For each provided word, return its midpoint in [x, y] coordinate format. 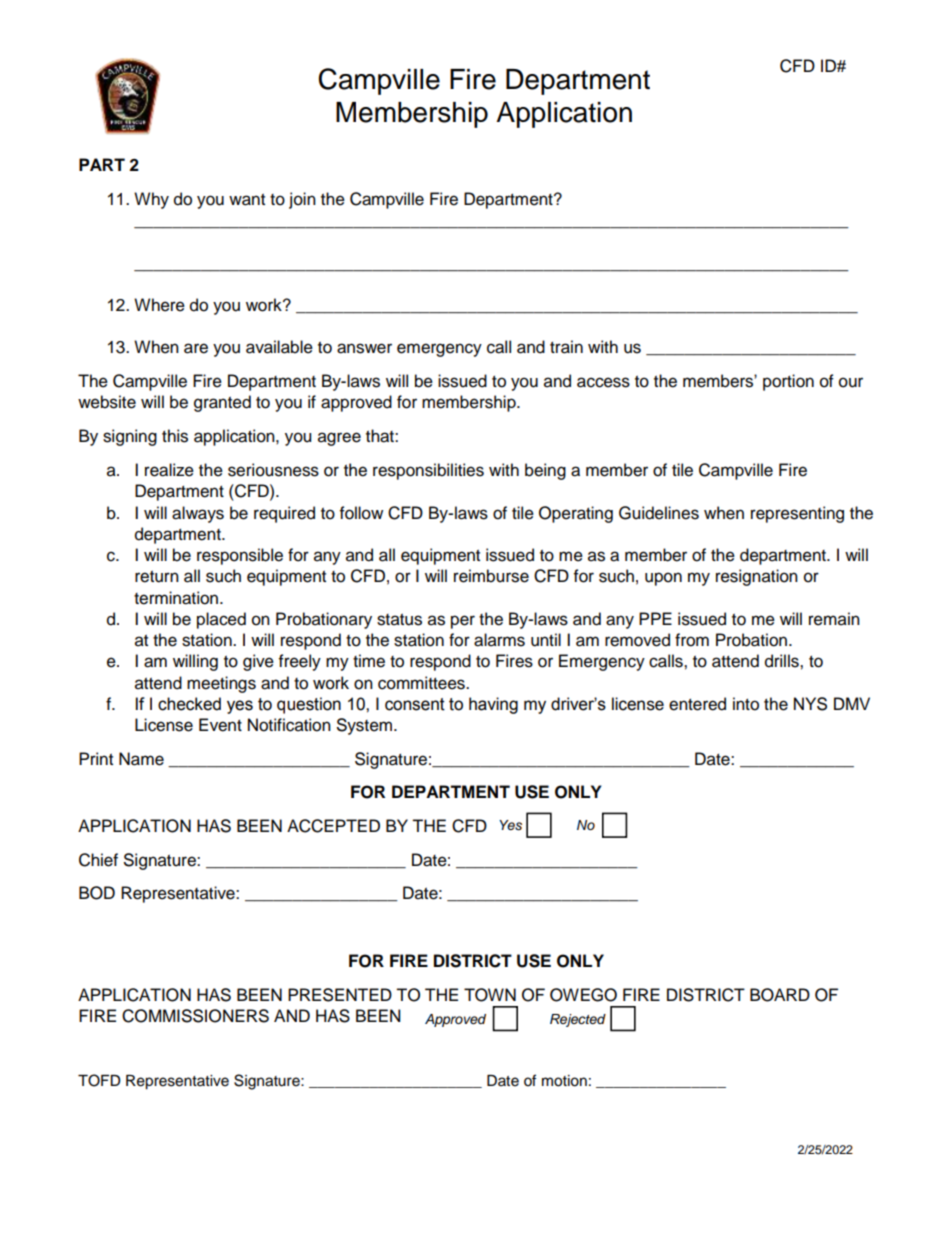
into [746, 704]
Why [151, 200]
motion [564, 1081]
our [851, 382]
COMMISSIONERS [195, 1016]
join [302, 200]
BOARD [780, 995]
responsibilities [428, 471]
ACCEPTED [333, 826]
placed [221, 620]
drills [783, 661]
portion [788, 382]
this [175, 436]
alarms [499, 640]
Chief [98, 860]
